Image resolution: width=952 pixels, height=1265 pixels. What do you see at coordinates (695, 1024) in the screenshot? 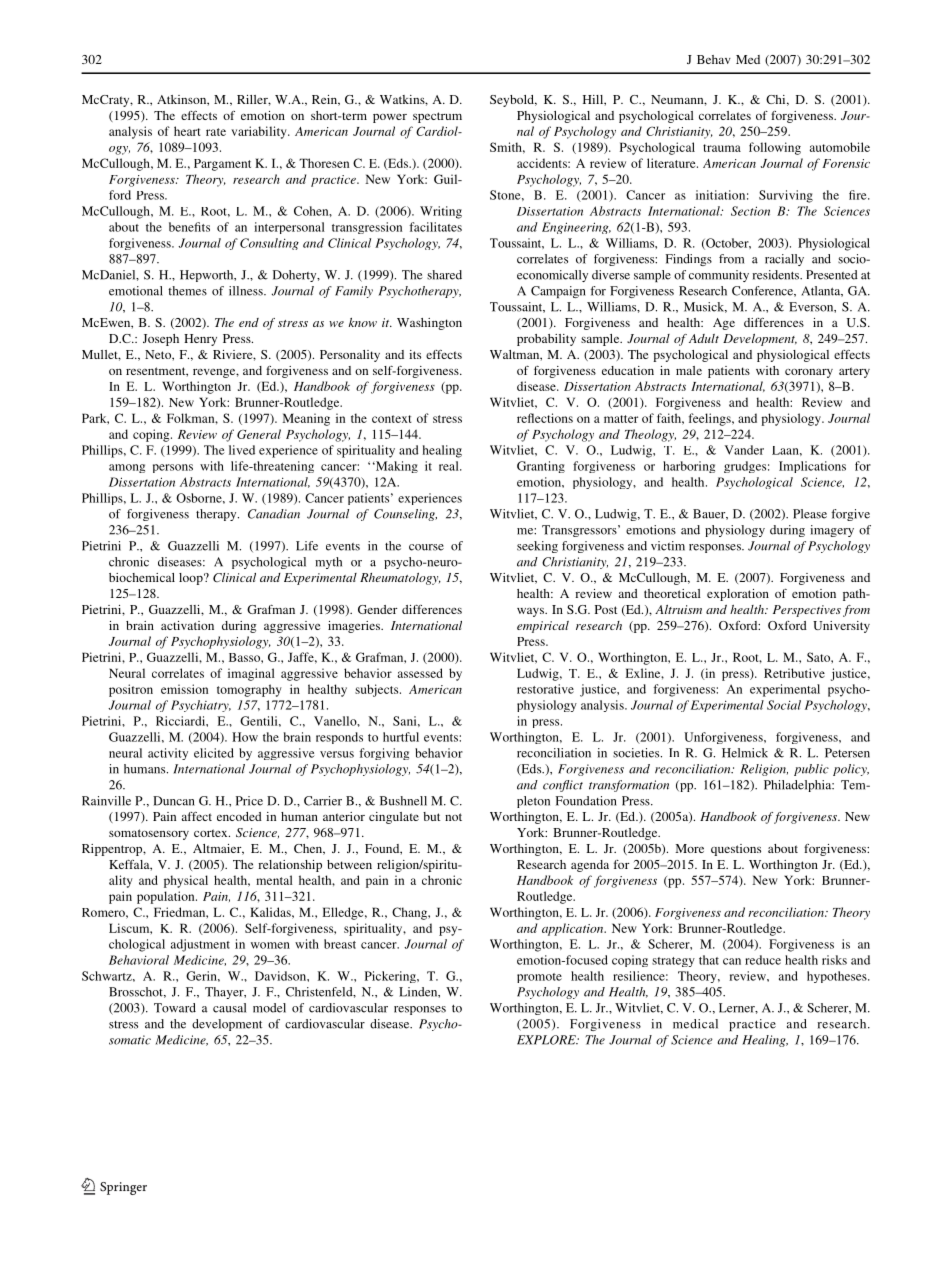
I see `medical` at bounding box center [695, 1024].
